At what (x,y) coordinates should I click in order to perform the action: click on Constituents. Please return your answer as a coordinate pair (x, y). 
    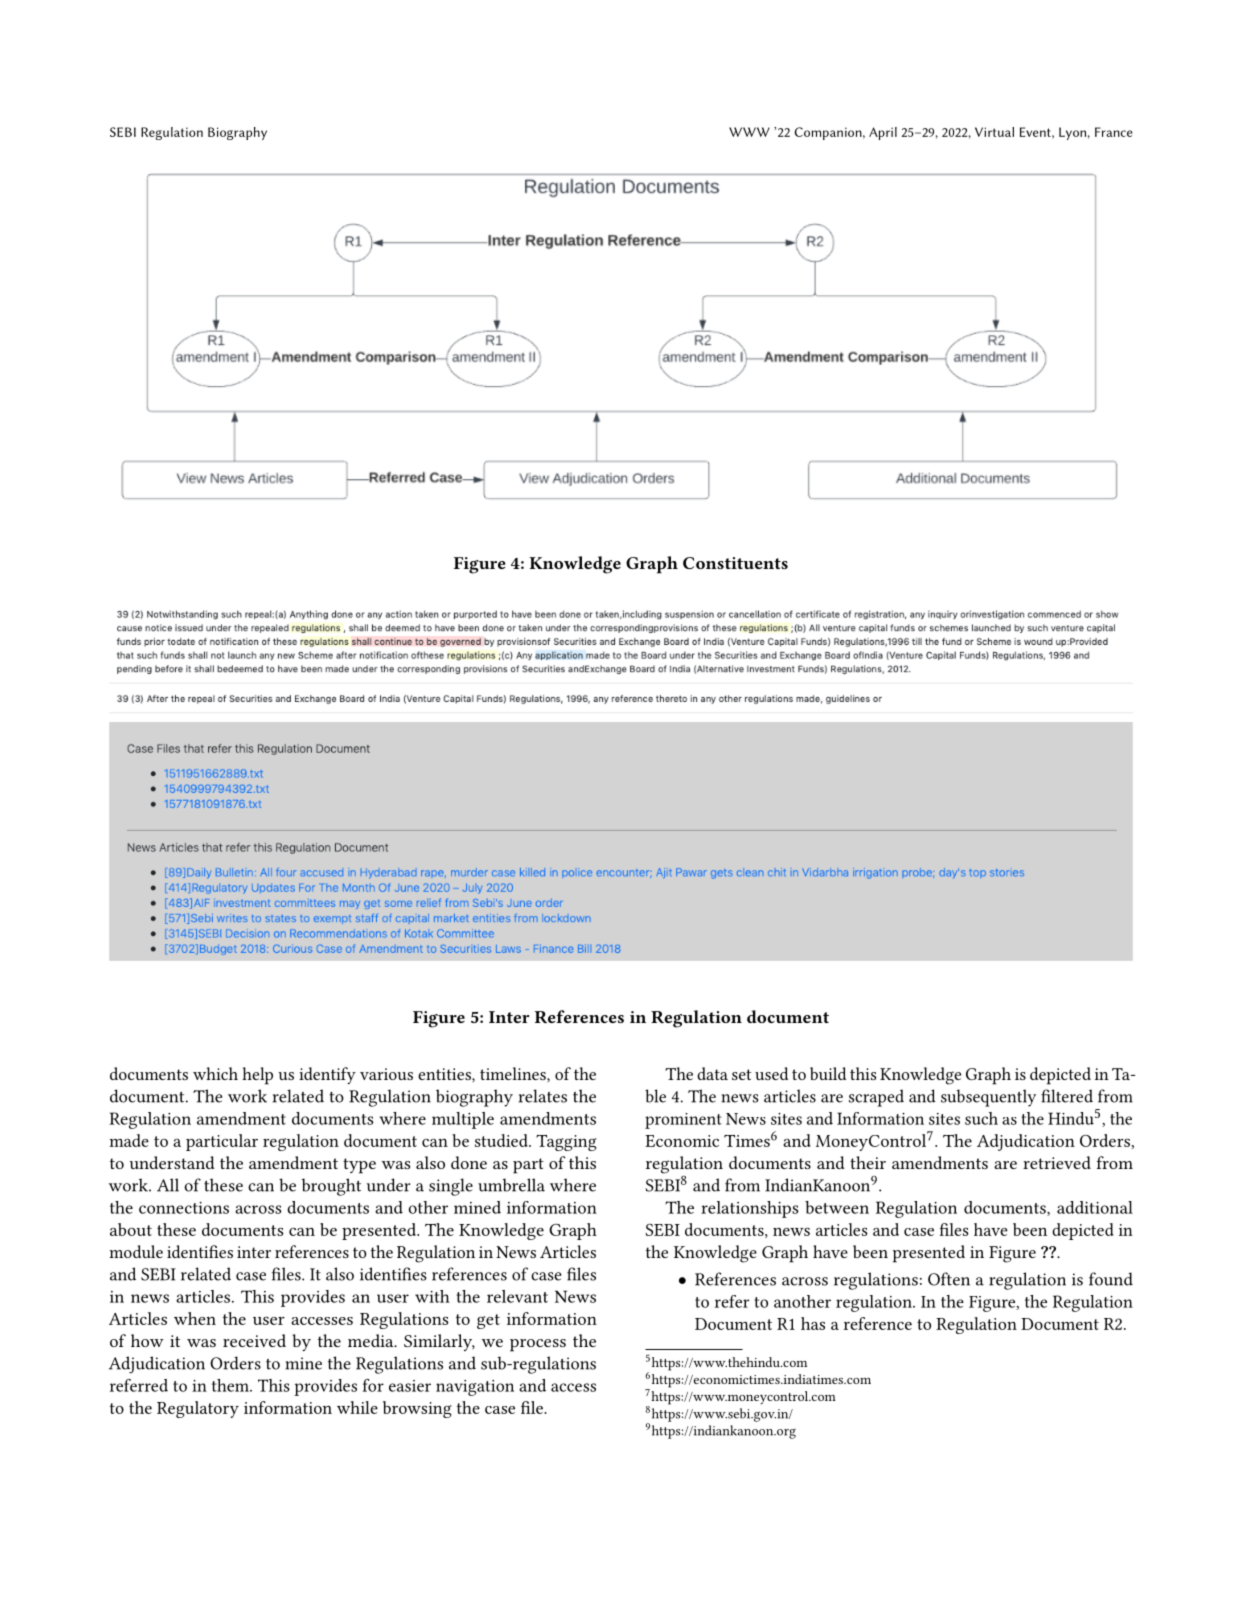
    Looking at the image, I should click on (735, 563).
